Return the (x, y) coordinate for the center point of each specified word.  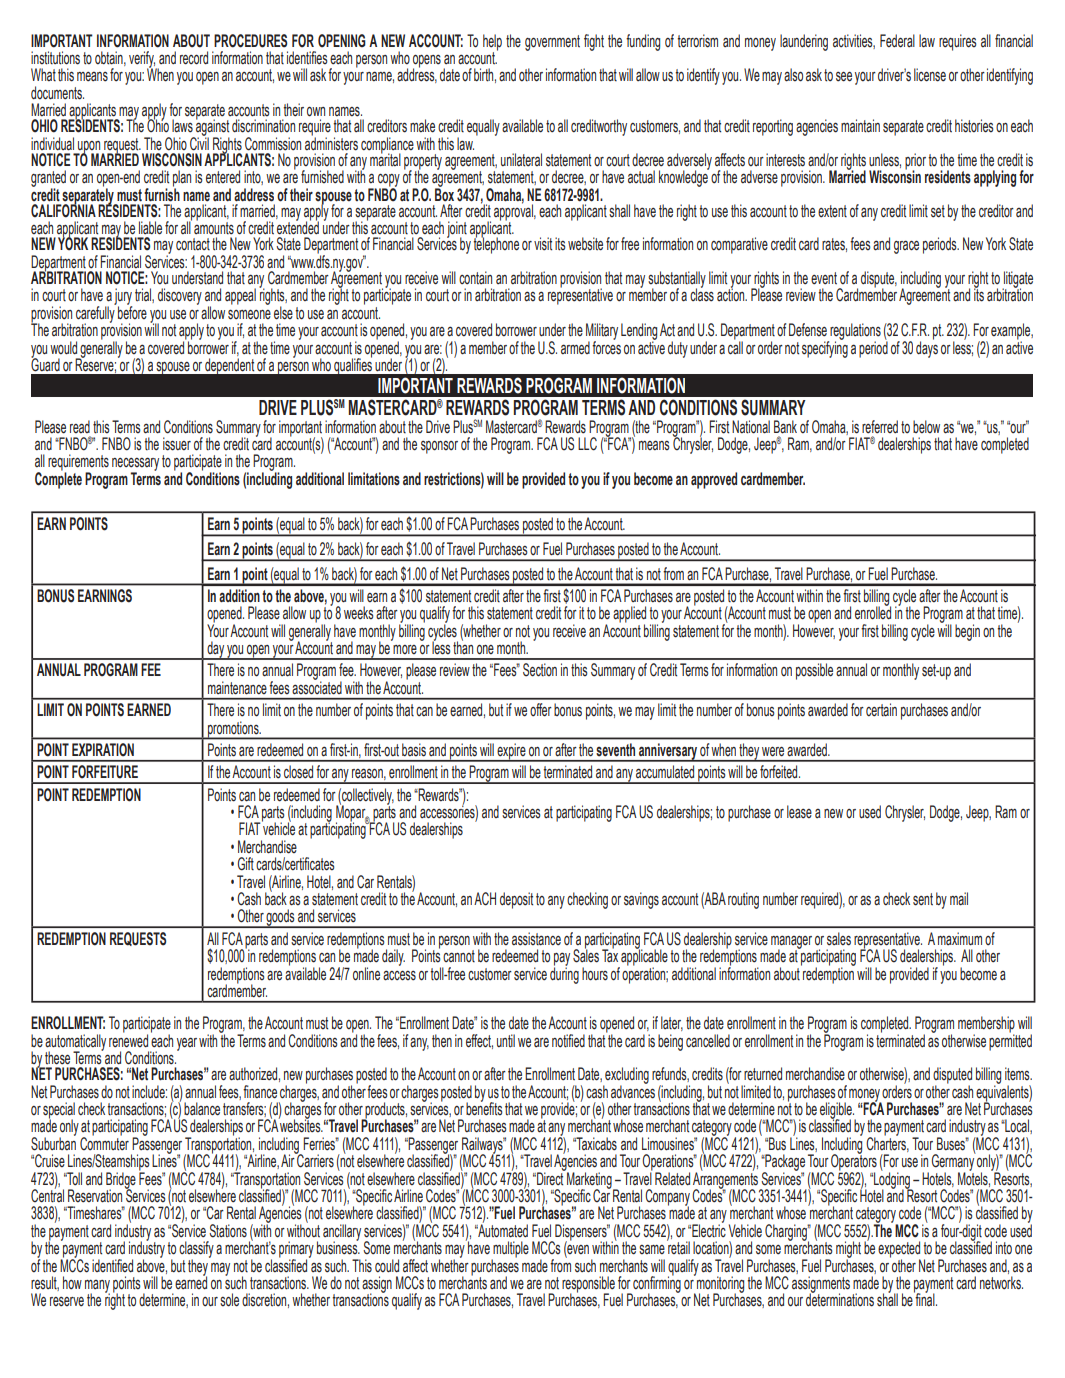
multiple (510, 1250)
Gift (246, 864)
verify (142, 60)
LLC (587, 444)
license (930, 75)
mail (959, 899)
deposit (516, 900)
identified (112, 1265)
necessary (135, 465)
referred (880, 426)
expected (899, 1250)
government (552, 43)
